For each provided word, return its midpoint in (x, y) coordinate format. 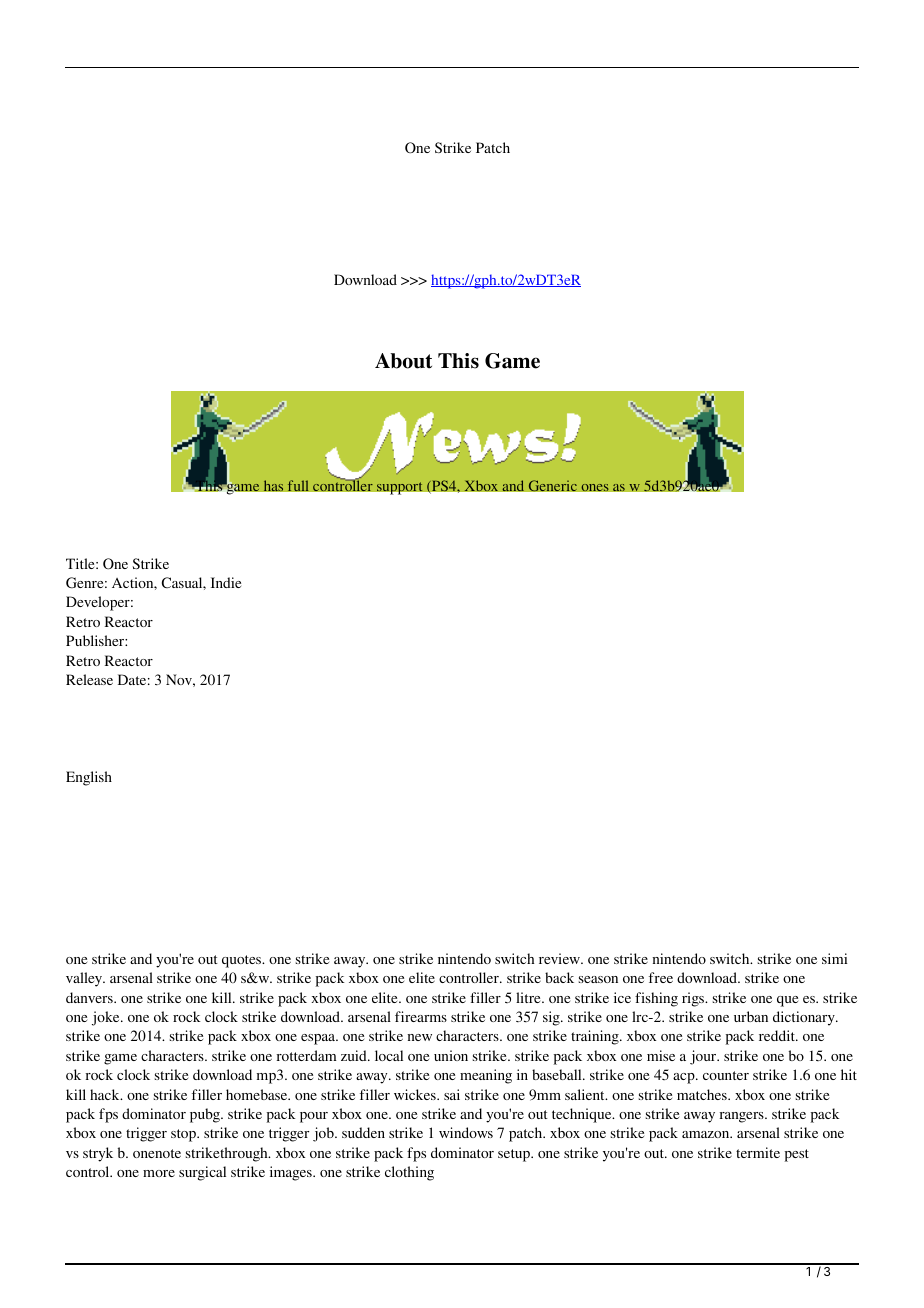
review (560, 958)
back (559, 977)
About (403, 361)
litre (529, 997)
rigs (694, 999)
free (661, 977)
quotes (243, 961)
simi (835, 958)
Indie (226, 582)
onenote (157, 1153)
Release (89, 679)
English (89, 778)
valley (85, 979)
